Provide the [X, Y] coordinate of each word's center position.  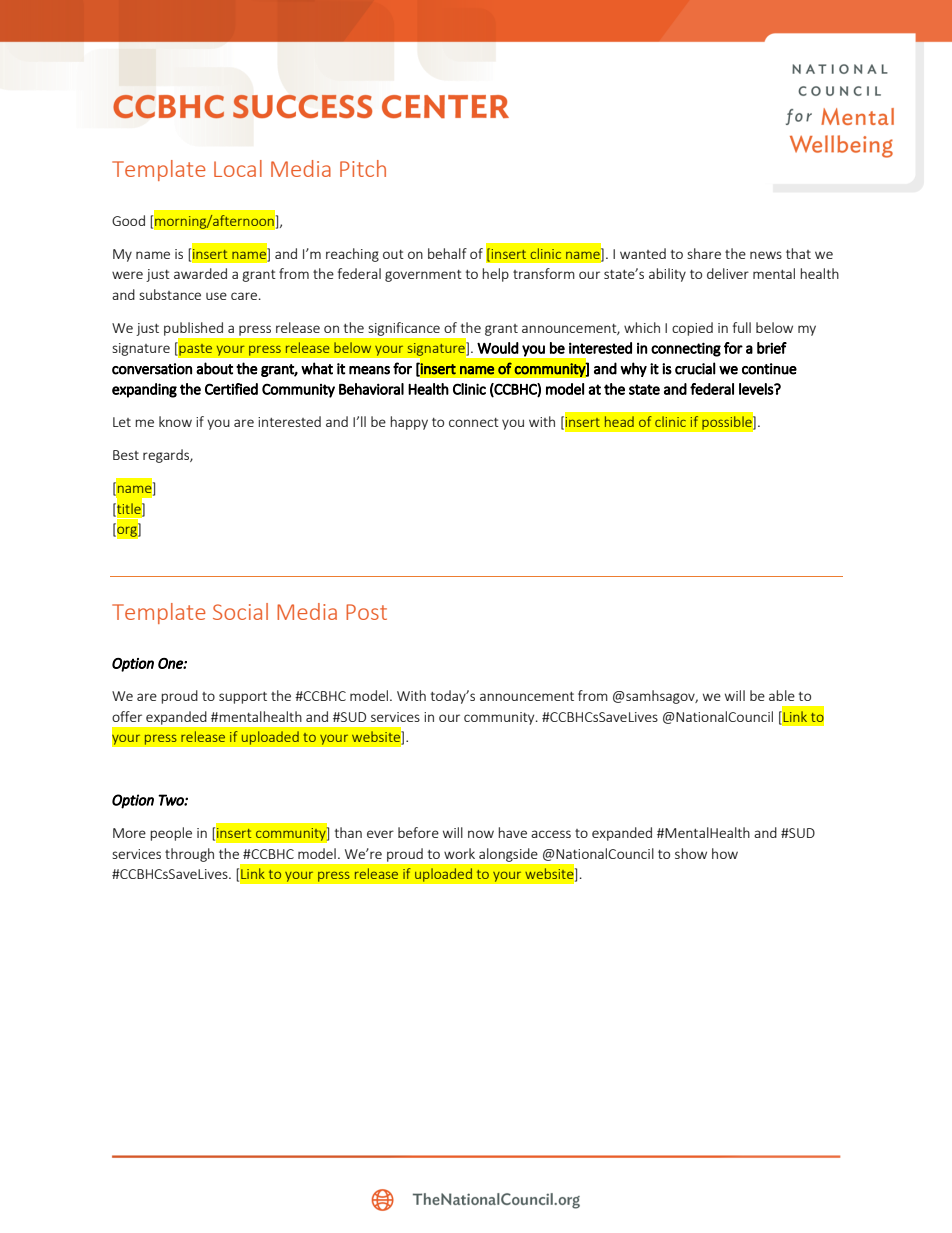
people [171, 834]
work [459, 853]
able [782, 695]
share [704, 253]
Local [238, 168]
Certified [231, 389]
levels [757, 389]
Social [240, 611]
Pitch [363, 168]
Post [366, 612]
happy [409, 423]
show [691, 853]
